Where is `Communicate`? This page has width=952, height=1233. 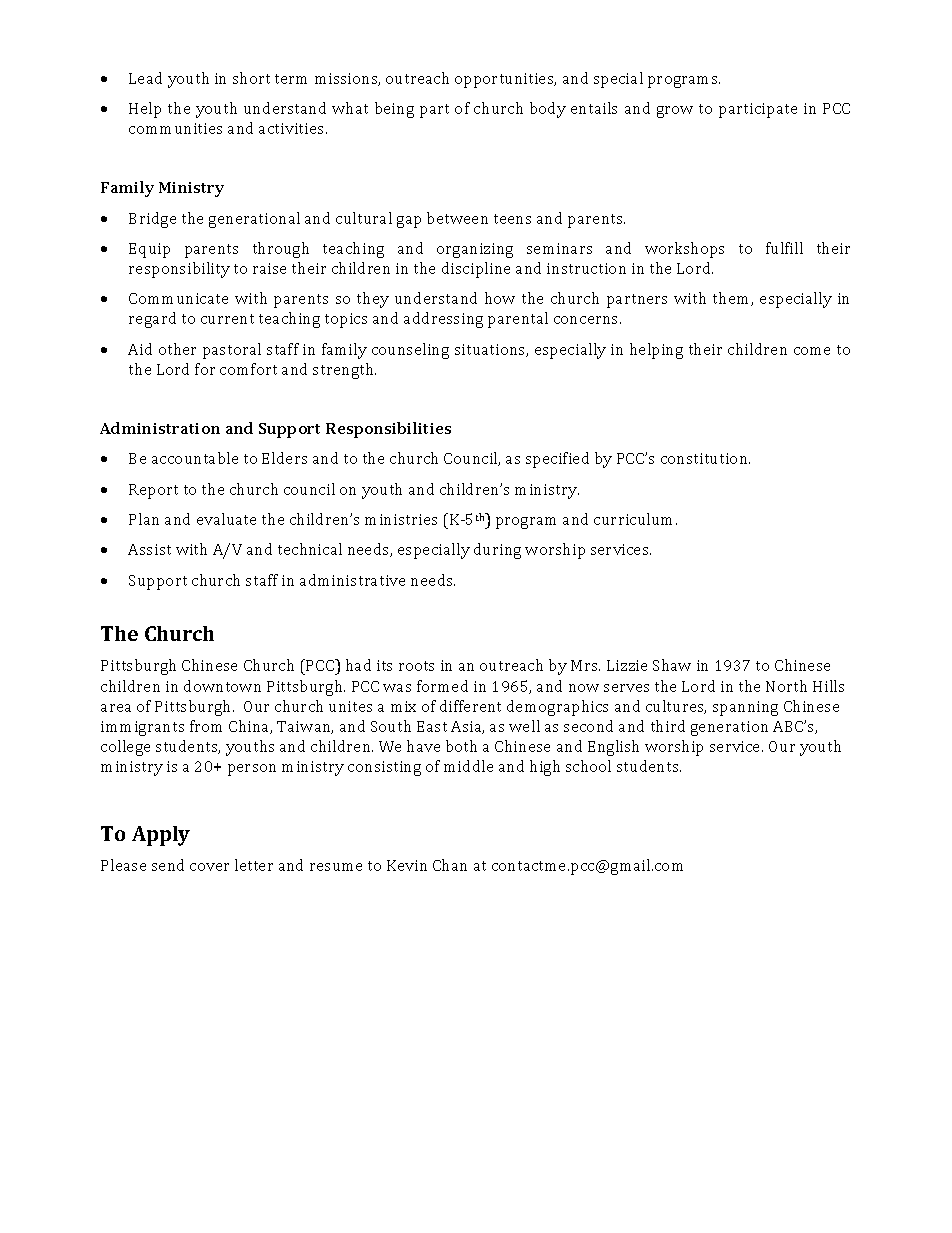 Communicate is located at coordinates (178, 298).
